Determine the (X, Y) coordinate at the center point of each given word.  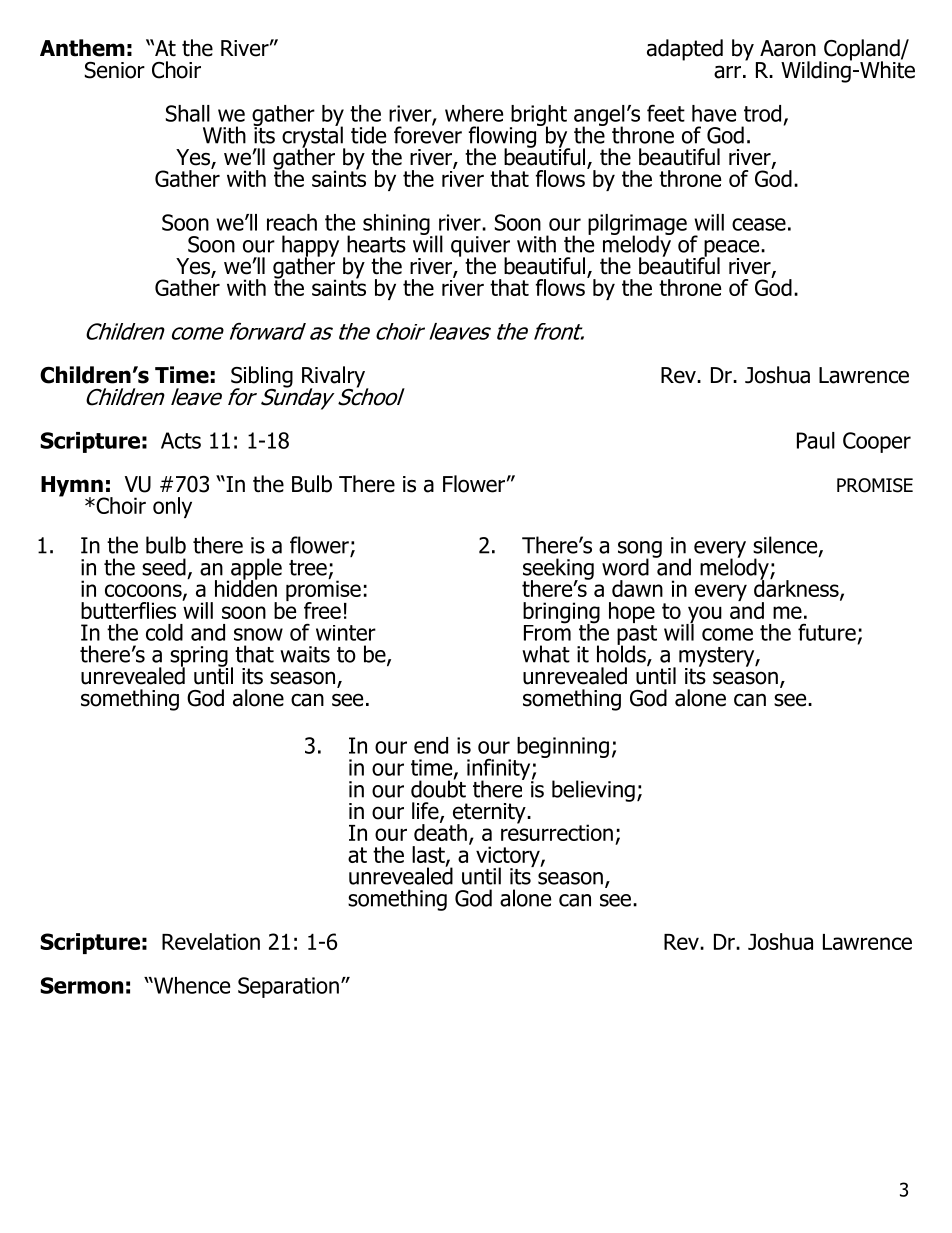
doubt (438, 788)
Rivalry (335, 378)
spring (199, 657)
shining (397, 225)
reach (292, 222)
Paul (816, 440)
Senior (115, 70)
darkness (797, 588)
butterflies (128, 610)
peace (732, 249)
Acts (181, 440)
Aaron (788, 48)
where (474, 113)
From (547, 631)
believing (593, 791)
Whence (191, 985)
